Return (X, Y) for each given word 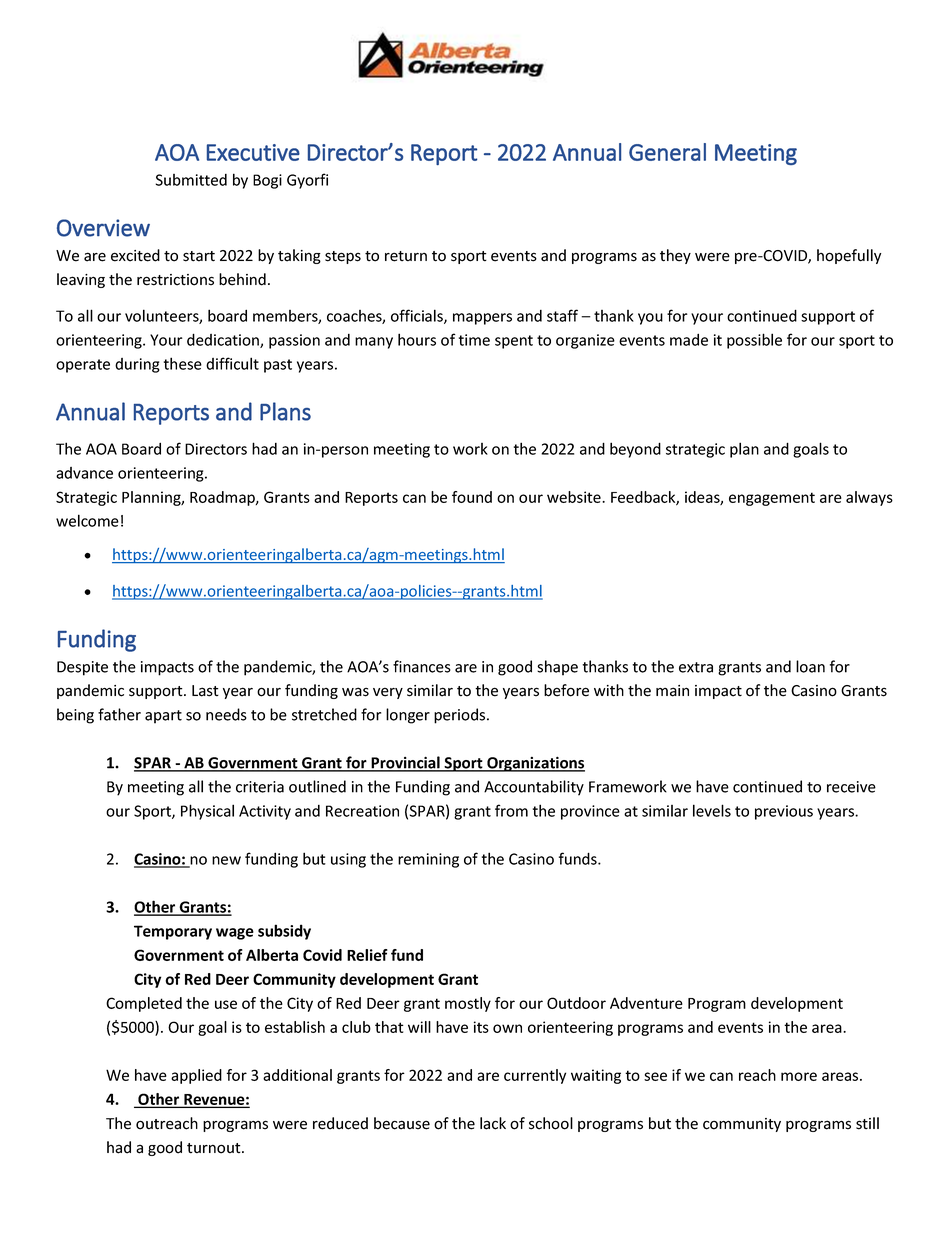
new (226, 860)
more (799, 1076)
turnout (215, 1148)
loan (810, 666)
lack (493, 1123)
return (406, 256)
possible (754, 341)
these (183, 363)
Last (205, 691)
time (474, 340)
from (511, 810)
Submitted (191, 180)
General (667, 152)
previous (784, 812)
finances (422, 666)
